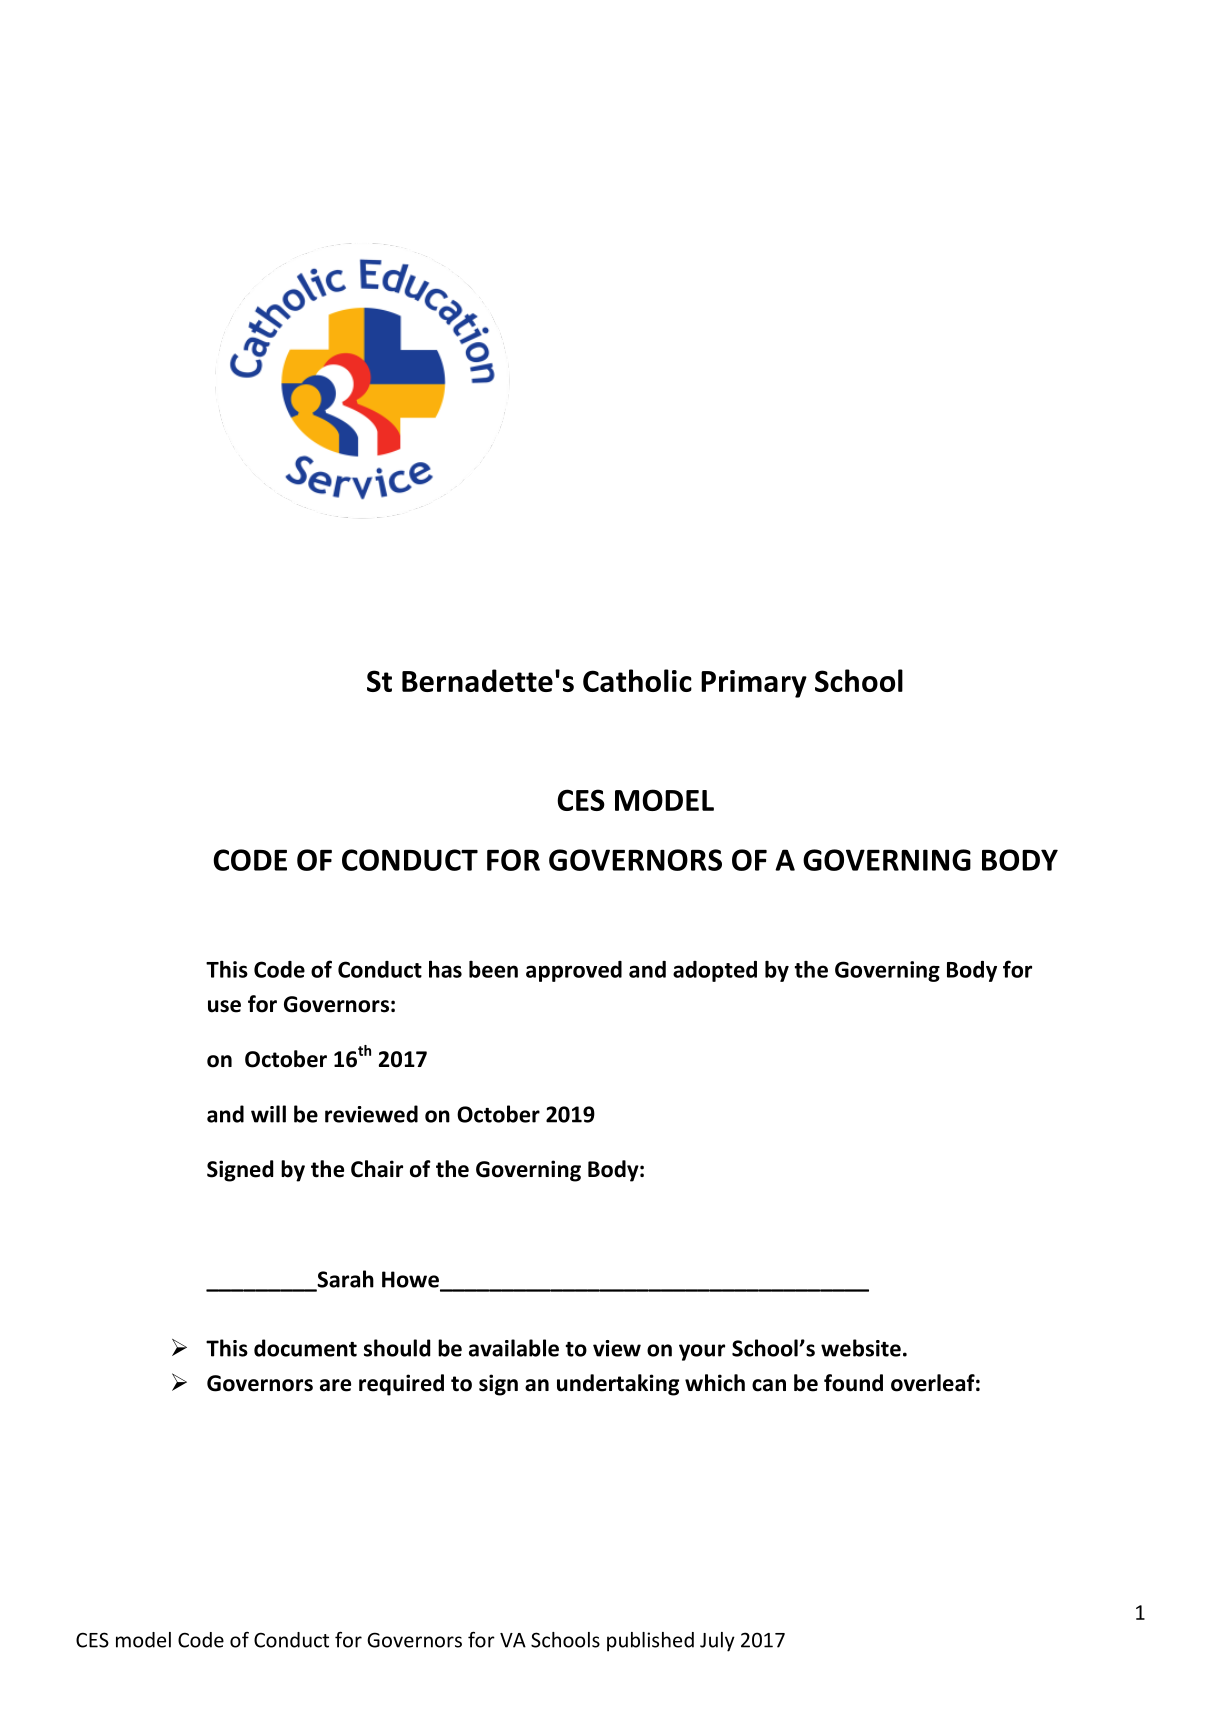 The height and width of the screenshot is (1726, 1221). I want to click on been, so click(493, 969).
